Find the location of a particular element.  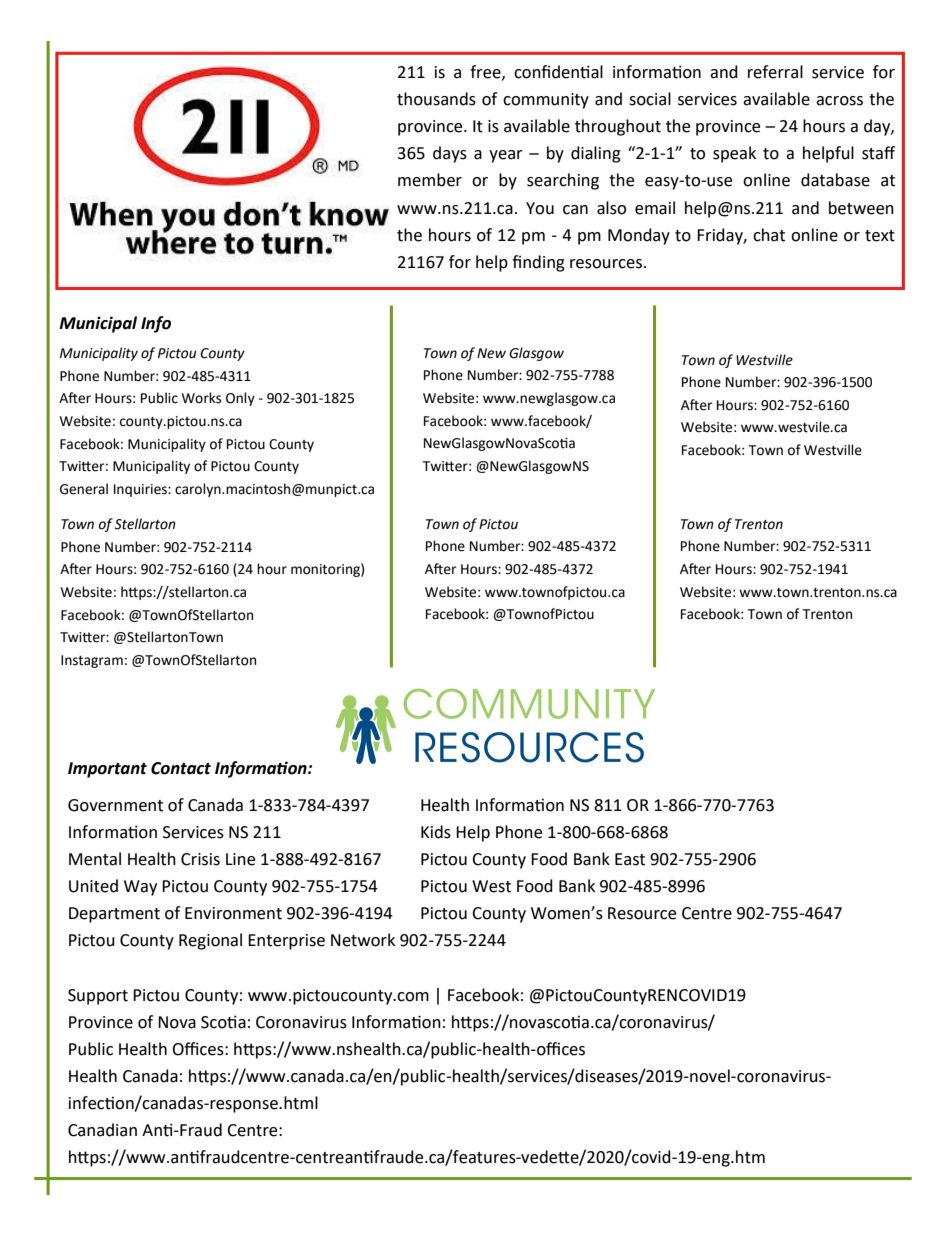

finding is located at coordinates (538, 263).
